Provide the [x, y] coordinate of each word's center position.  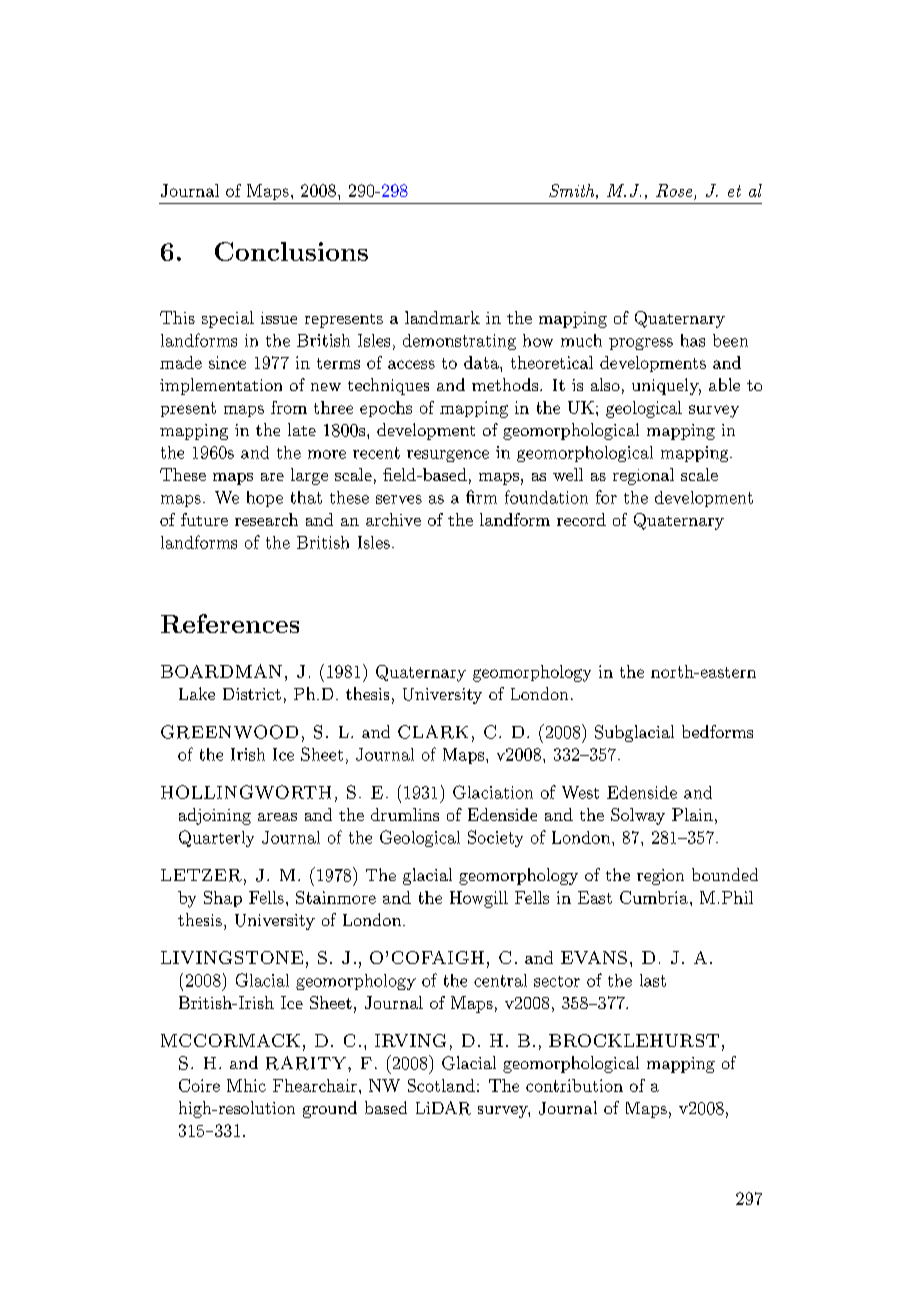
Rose [675, 192]
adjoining [215, 816]
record [581, 519]
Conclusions [291, 251]
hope [265, 499]
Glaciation [493, 792]
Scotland [441, 1085]
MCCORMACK [230, 1040]
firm [481, 497]
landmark [442, 317]
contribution [574, 1085]
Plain [692, 814]
